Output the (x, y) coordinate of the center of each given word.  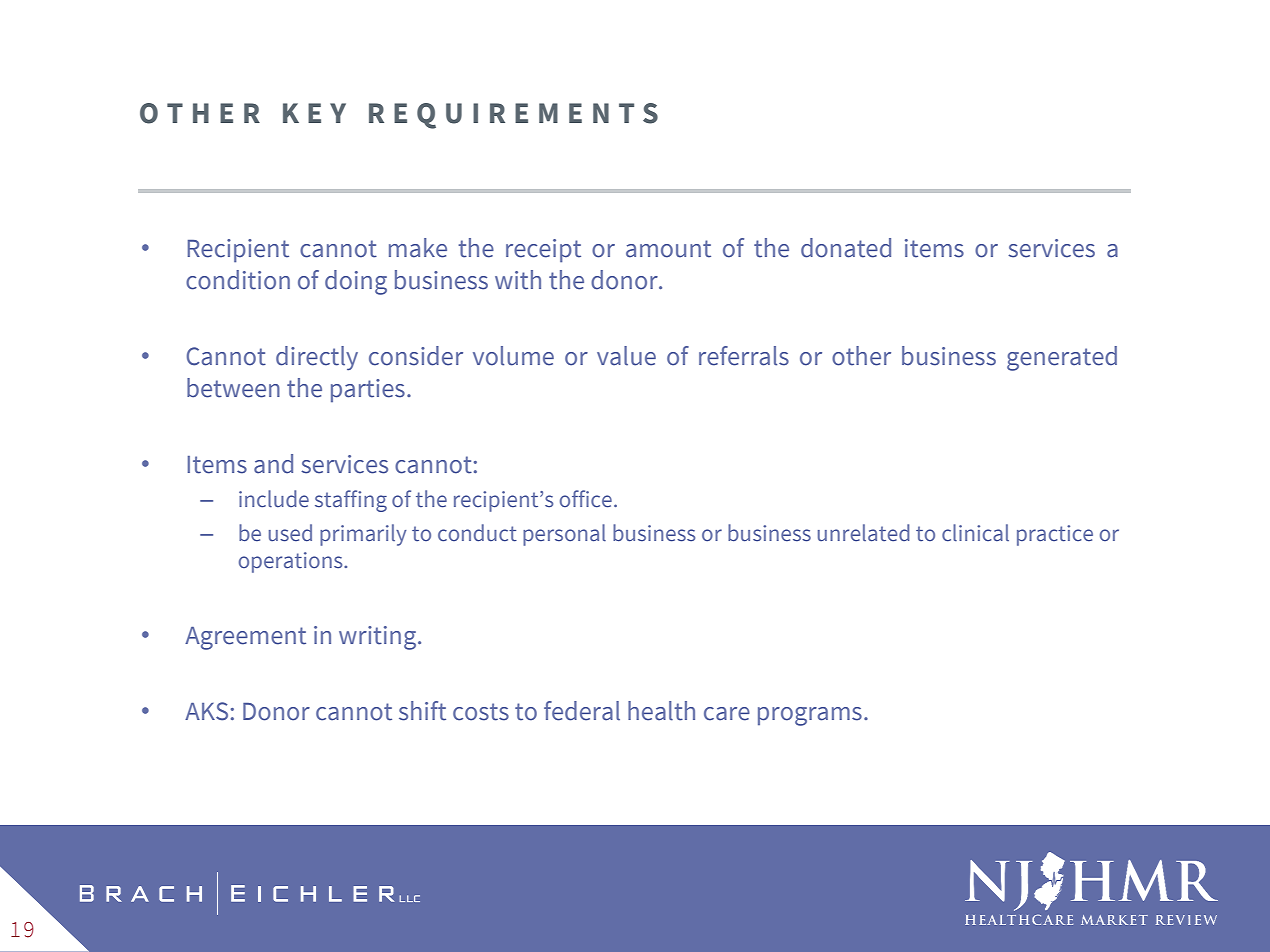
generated (1062, 358)
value (626, 356)
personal (564, 535)
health (661, 711)
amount (668, 249)
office (586, 499)
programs (810, 716)
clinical (975, 532)
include (274, 499)
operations (292, 562)
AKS (206, 711)
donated (846, 248)
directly (317, 358)
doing (356, 282)
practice (1055, 535)
